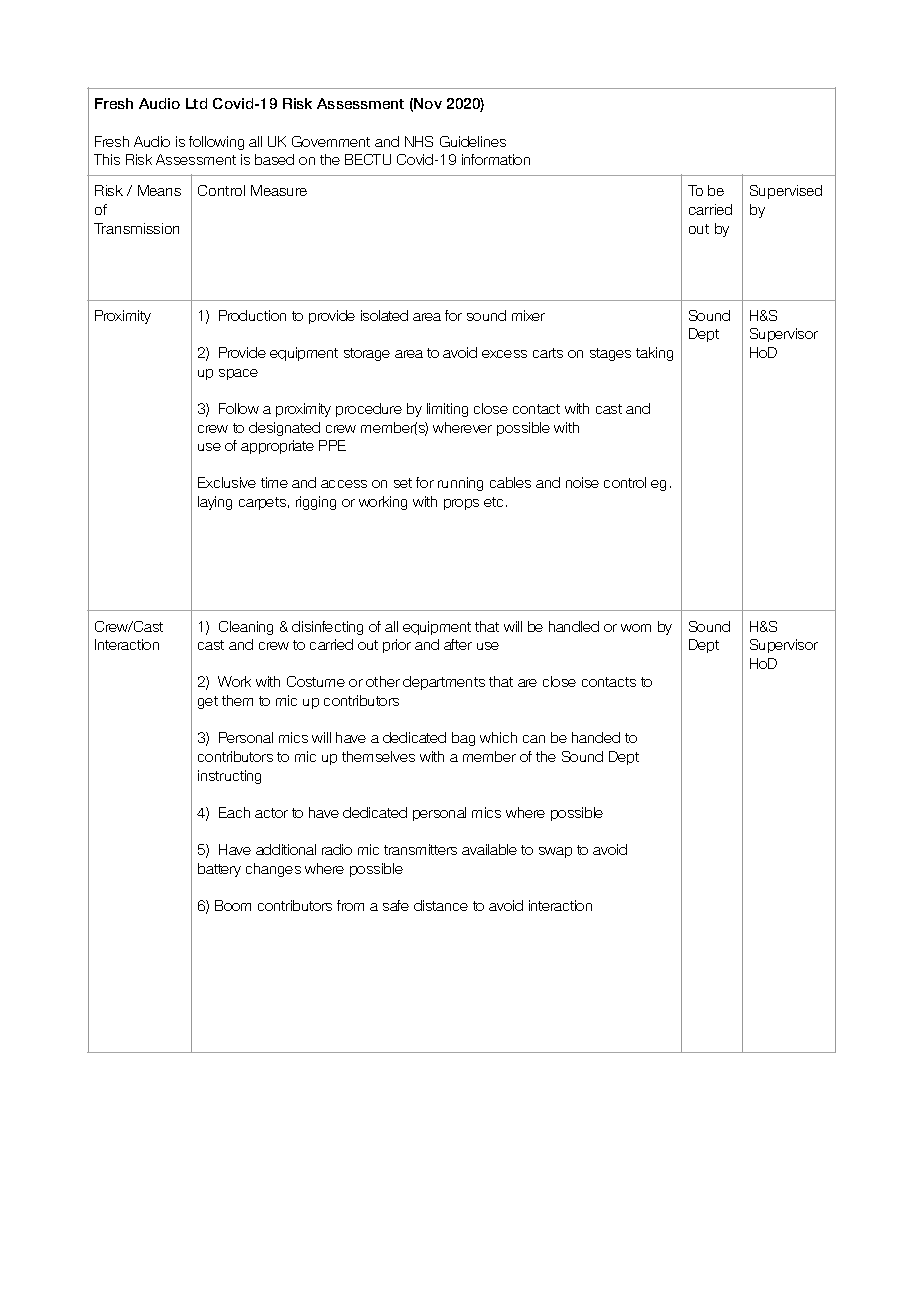  I want to click on Guidelines, so click(473, 141).
